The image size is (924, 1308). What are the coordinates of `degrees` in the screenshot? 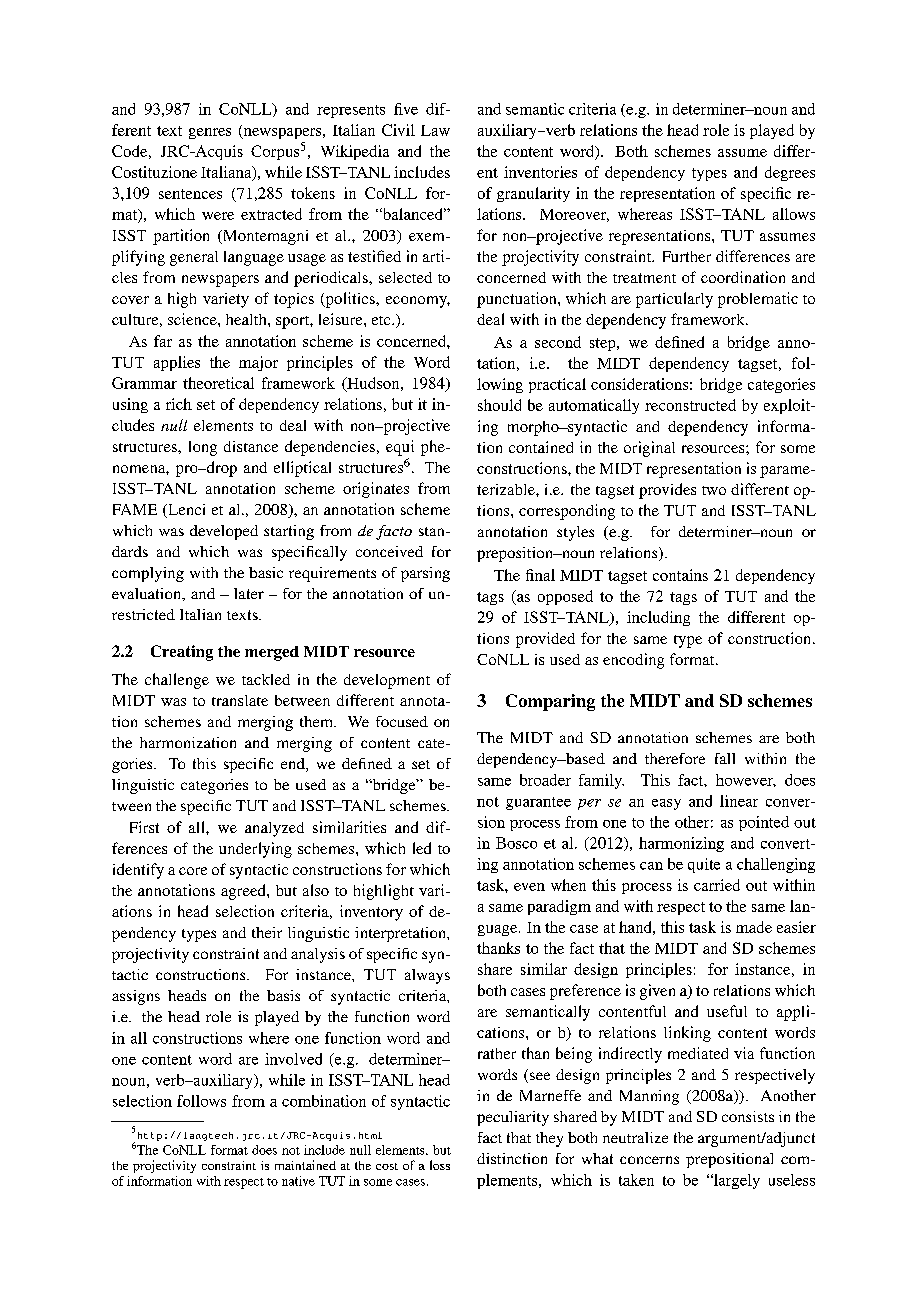 It's located at (790, 173).
